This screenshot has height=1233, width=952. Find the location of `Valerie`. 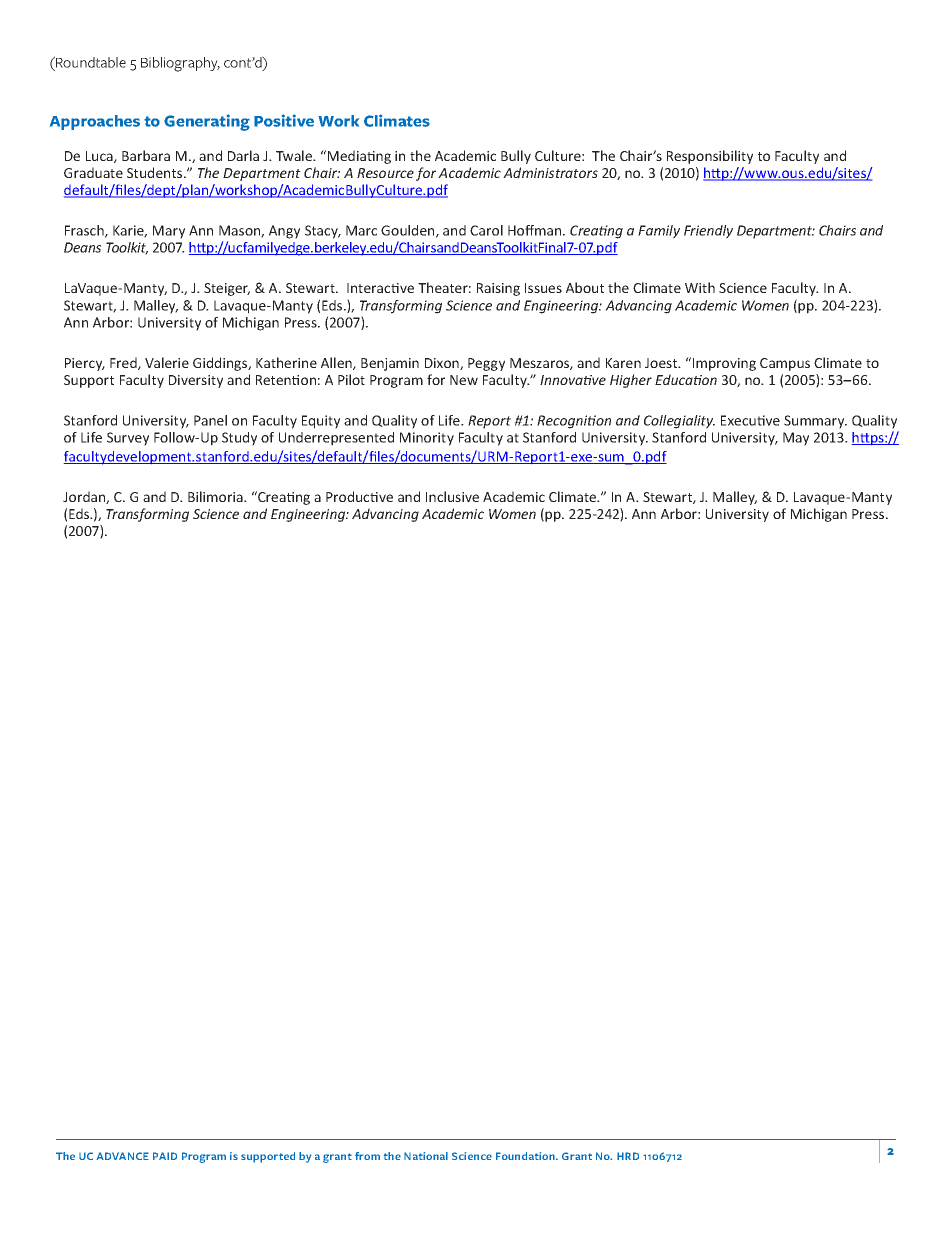

Valerie is located at coordinates (167, 362).
